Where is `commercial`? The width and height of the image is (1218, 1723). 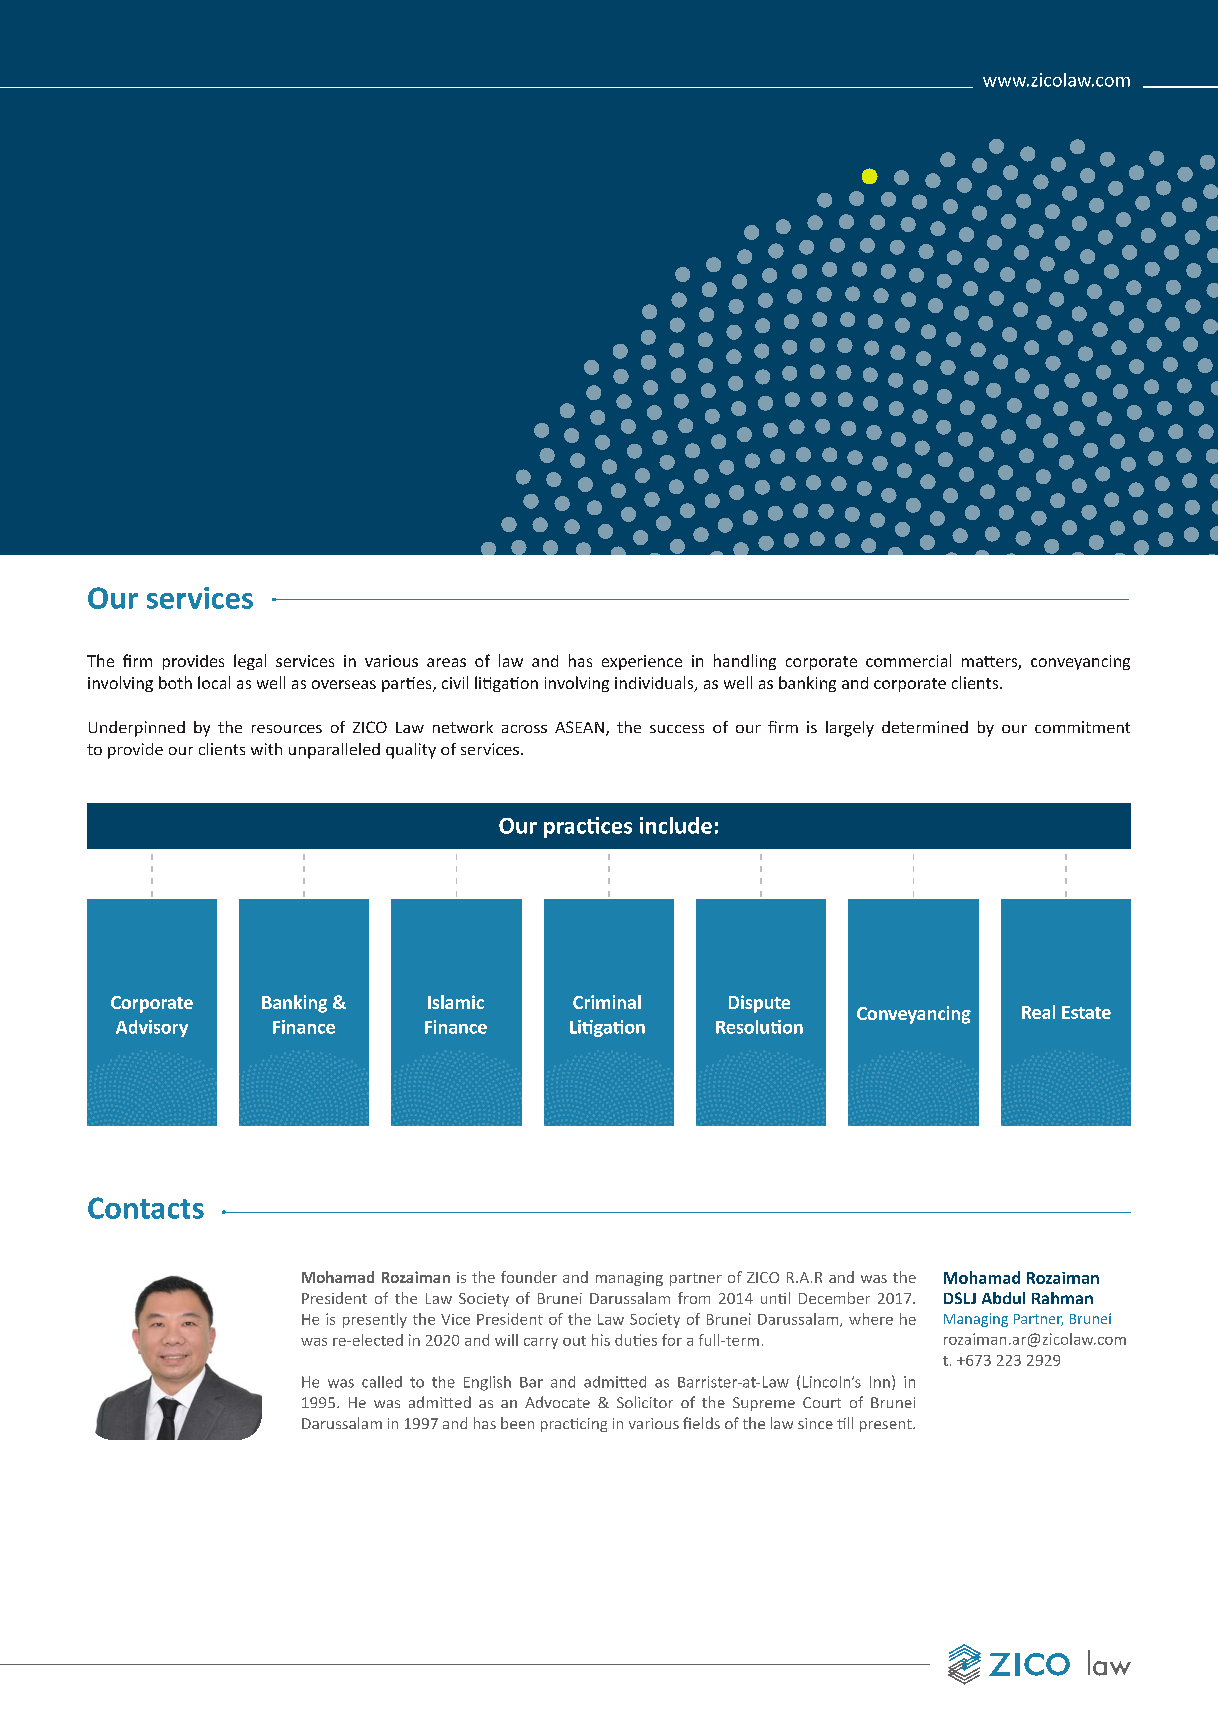
commercial is located at coordinates (908, 660).
